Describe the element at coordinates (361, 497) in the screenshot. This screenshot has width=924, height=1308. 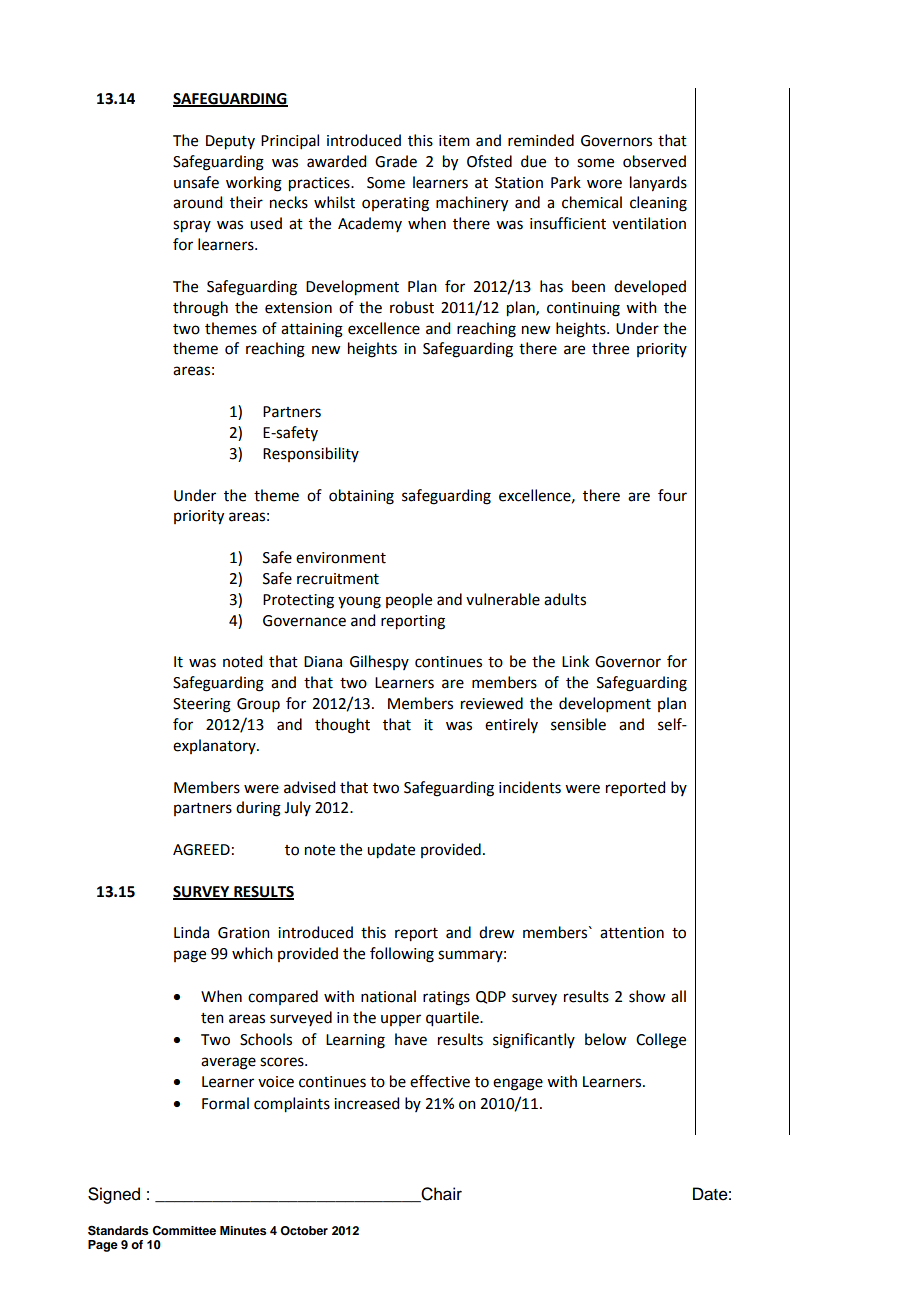
I see `obtaining` at that location.
